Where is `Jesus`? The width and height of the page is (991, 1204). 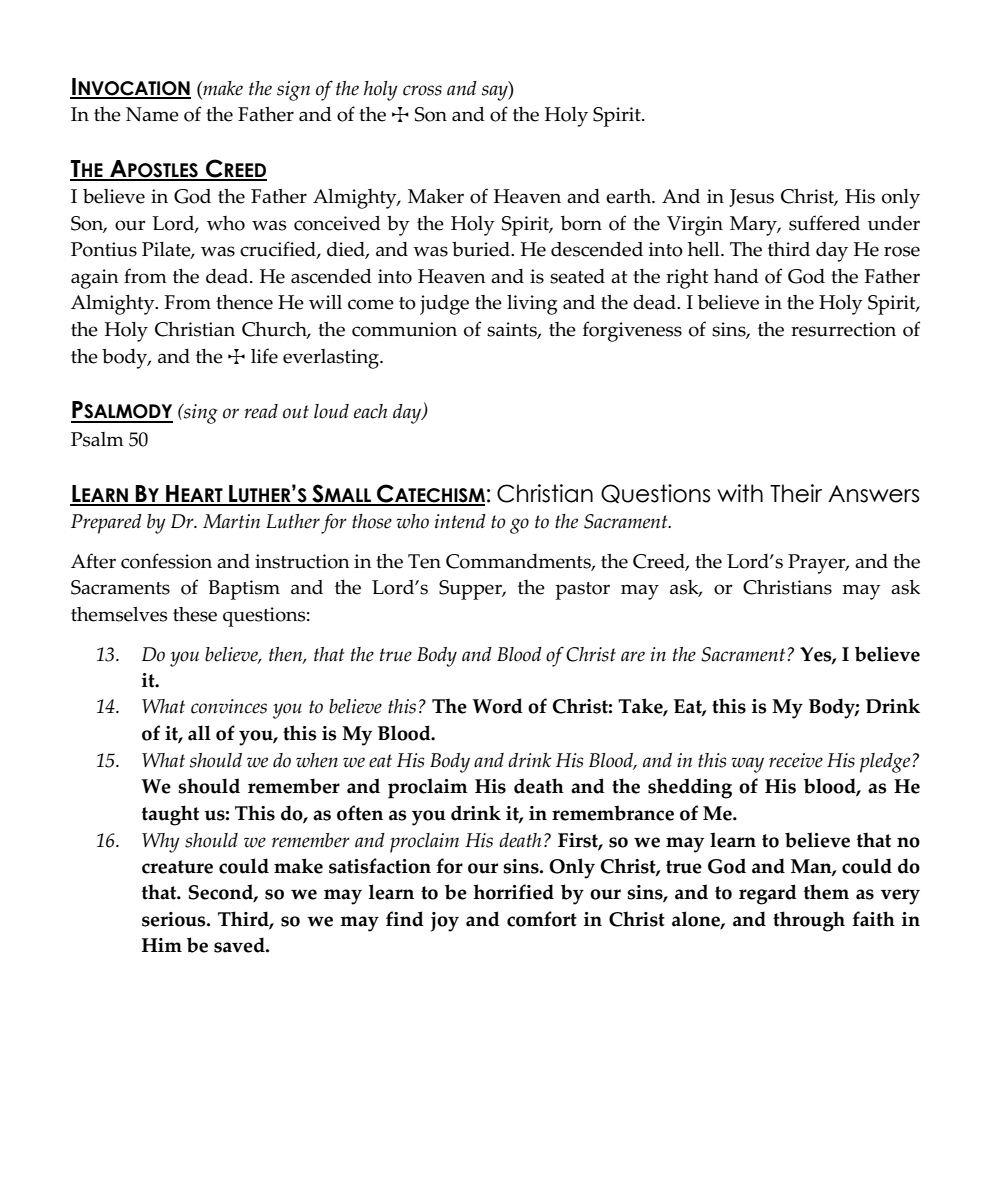
Jesus is located at coordinates (751, 198).
